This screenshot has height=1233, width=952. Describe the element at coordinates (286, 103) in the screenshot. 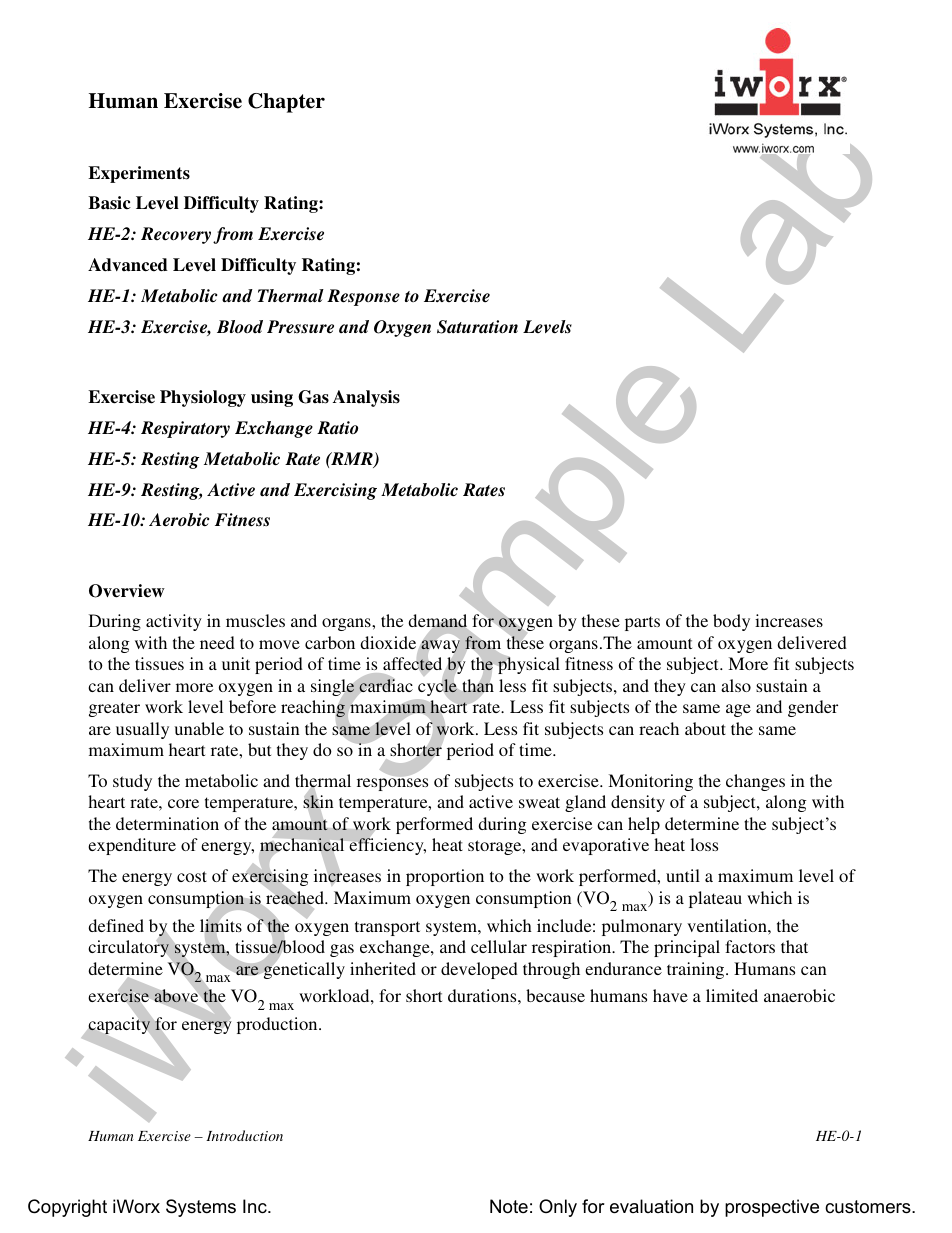

I see `Chapter` at that location.
